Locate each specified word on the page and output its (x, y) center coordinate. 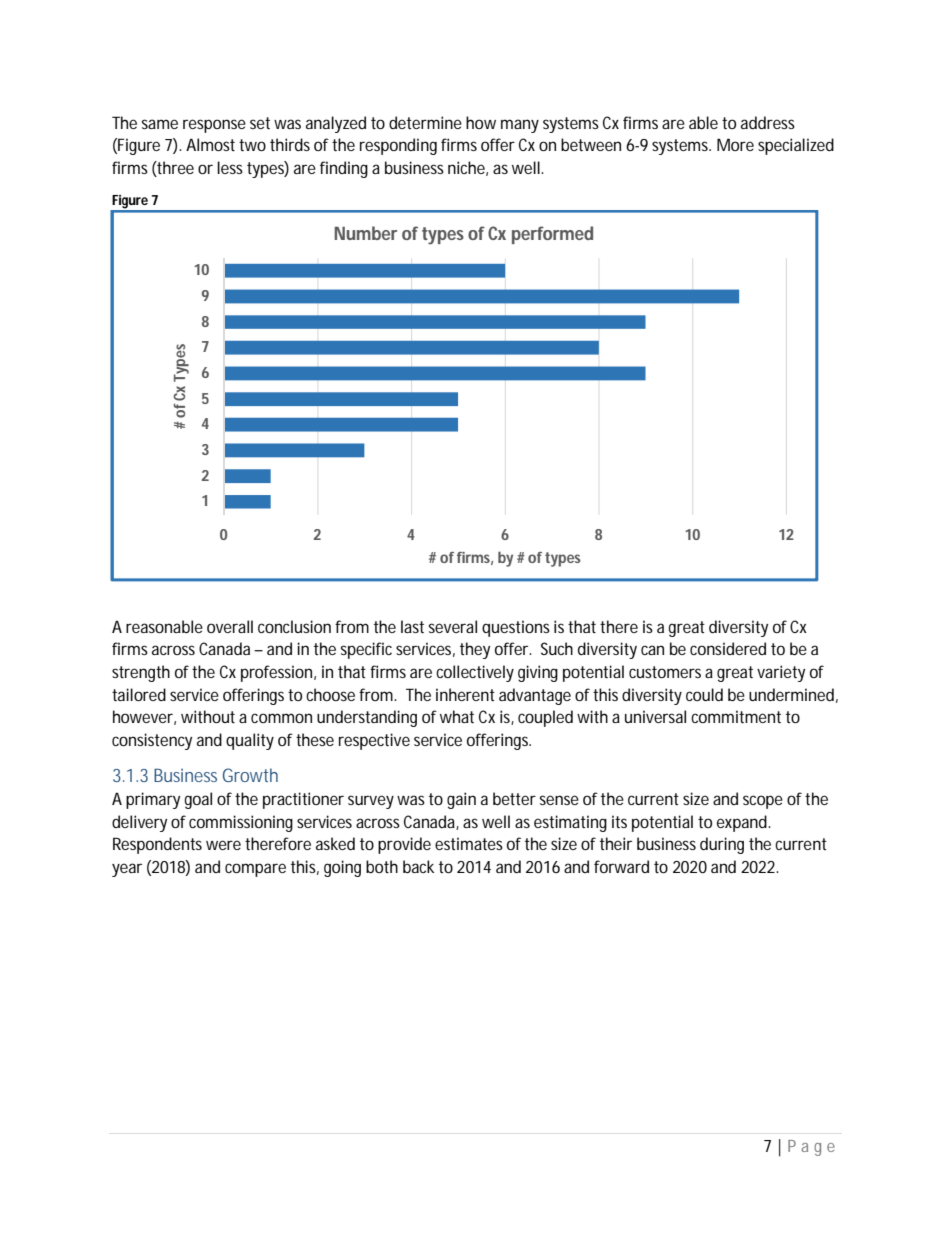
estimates (469, 843)
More (735, 144)
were (223, 845)
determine (425, 122)
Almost (210, 144)
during (722, 845)
